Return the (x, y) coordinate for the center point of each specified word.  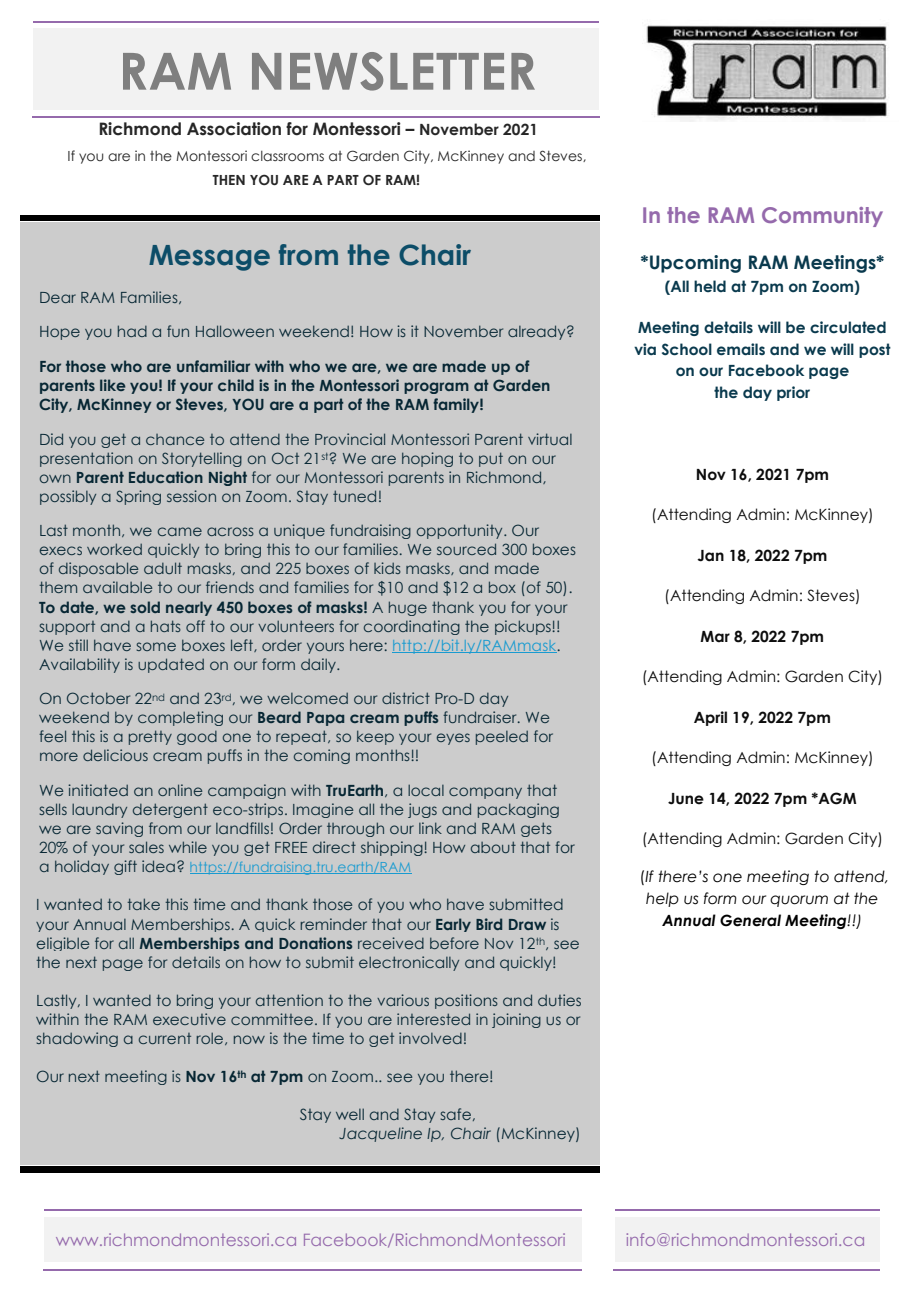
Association (234, 129)
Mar (715, 637)
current (165, 1038)
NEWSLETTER (393, 71)
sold (145, 607)
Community (822, 217)
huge (408, 608)
